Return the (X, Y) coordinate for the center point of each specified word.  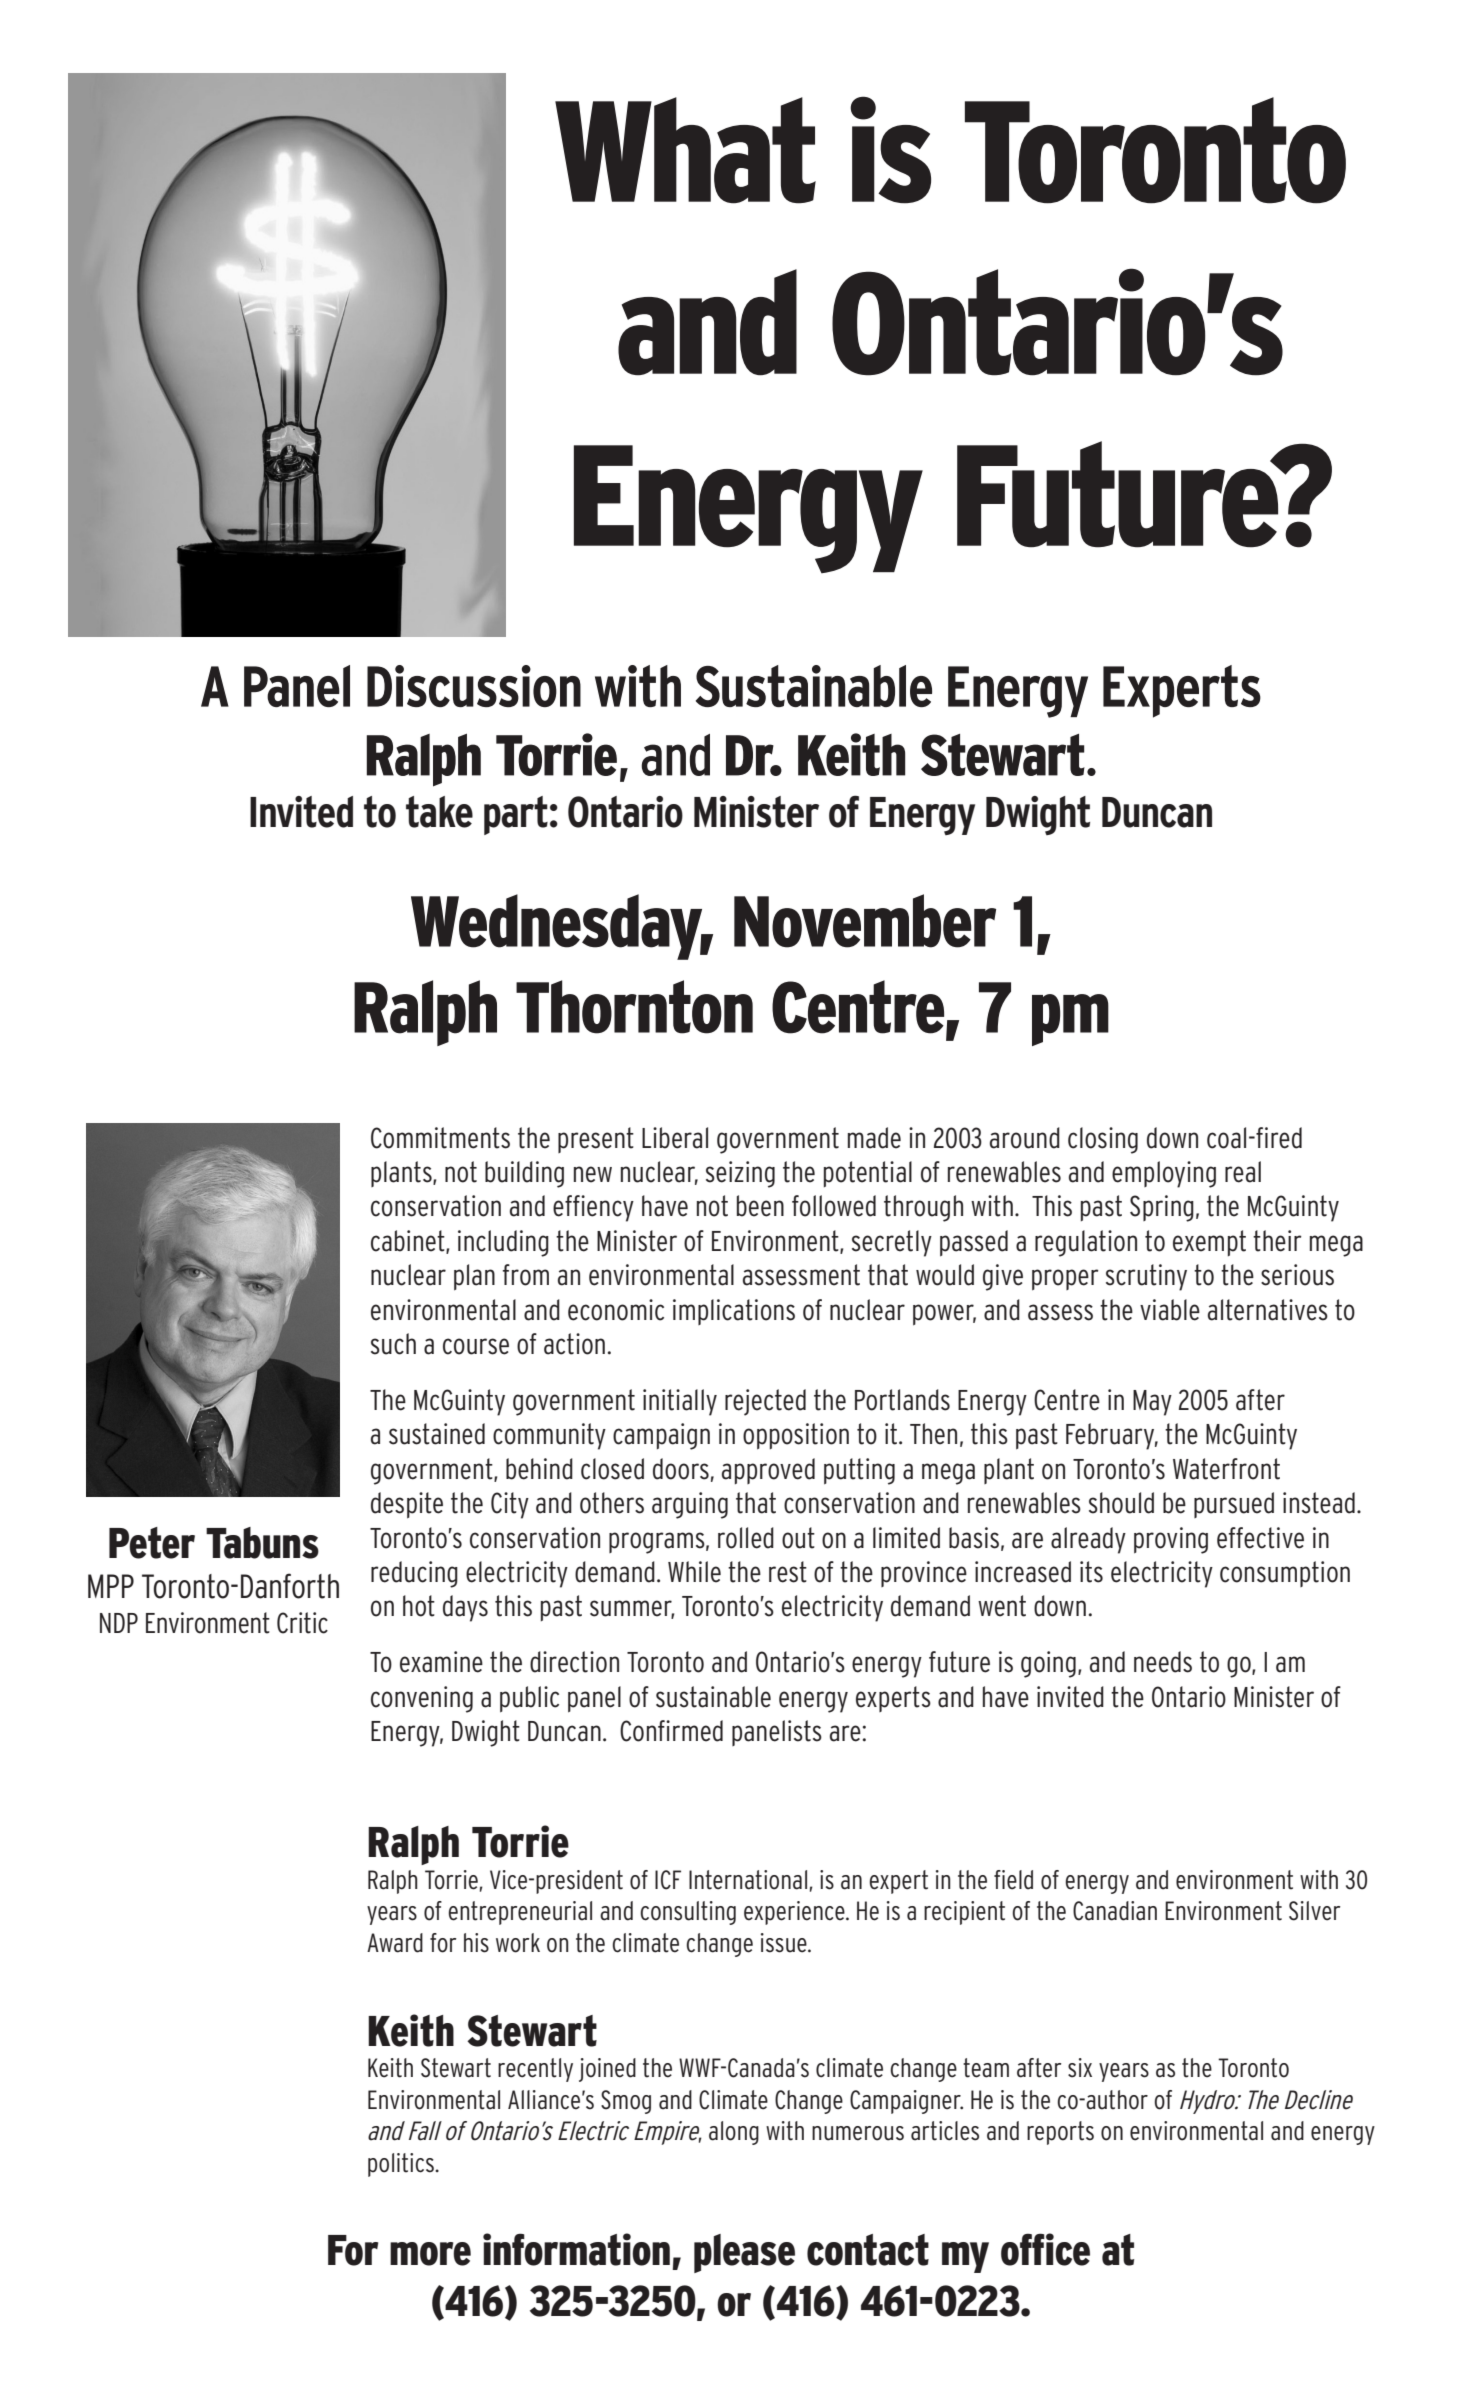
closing (1103, 1140)
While (694, 1572)
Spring (1162, 1208)
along (734, 2133)
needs (1163, 1662)
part (516, 815)
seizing (740, 1174)
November (865, 921)
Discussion (474, 686)
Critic (302, 1623)
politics (402, 2165)
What (685, 150)
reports (1060, 2133)
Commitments (440, 1138)
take (439, 812)
